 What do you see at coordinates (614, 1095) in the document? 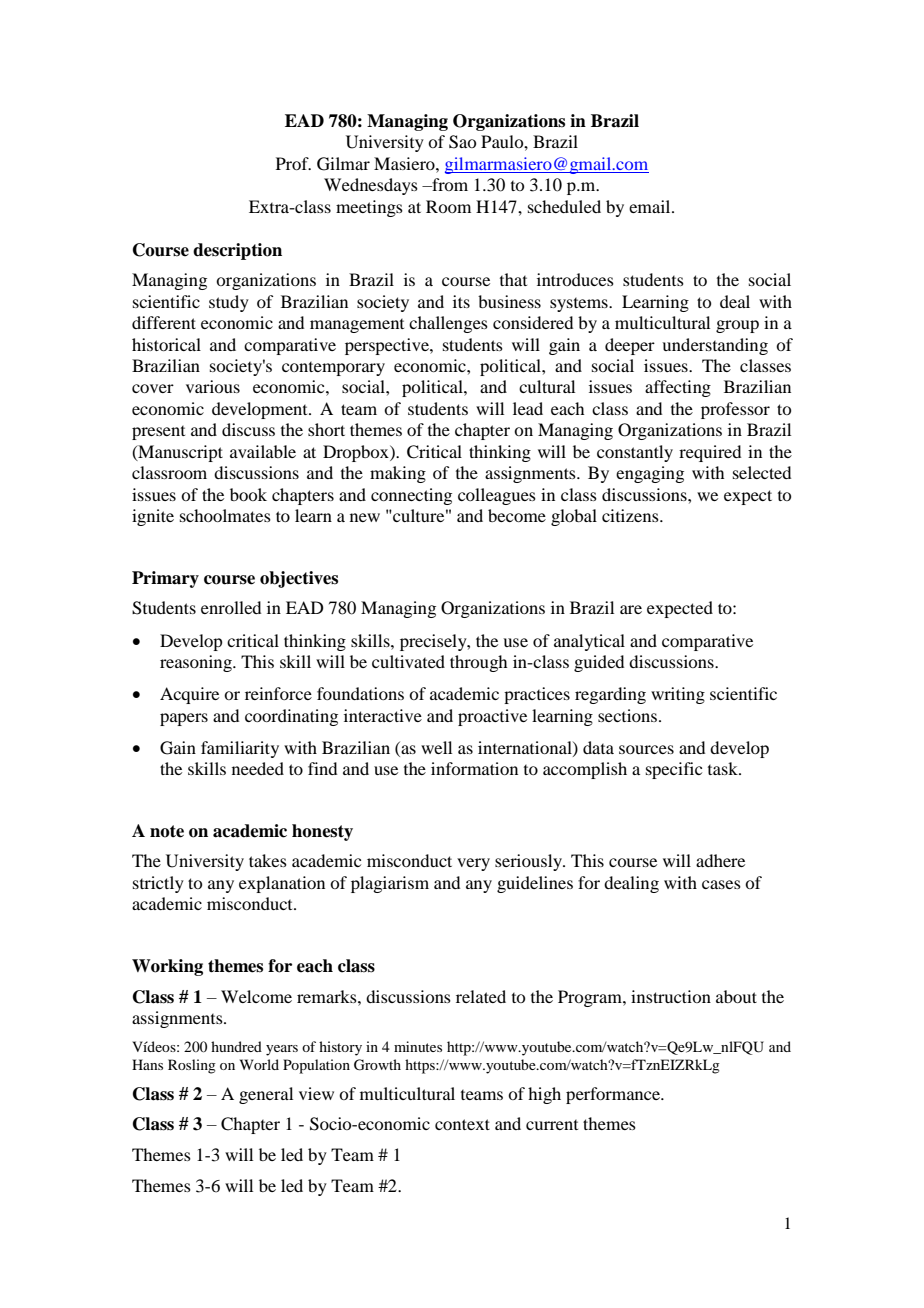
I see `performance` at bounding box center [614, 1095].
